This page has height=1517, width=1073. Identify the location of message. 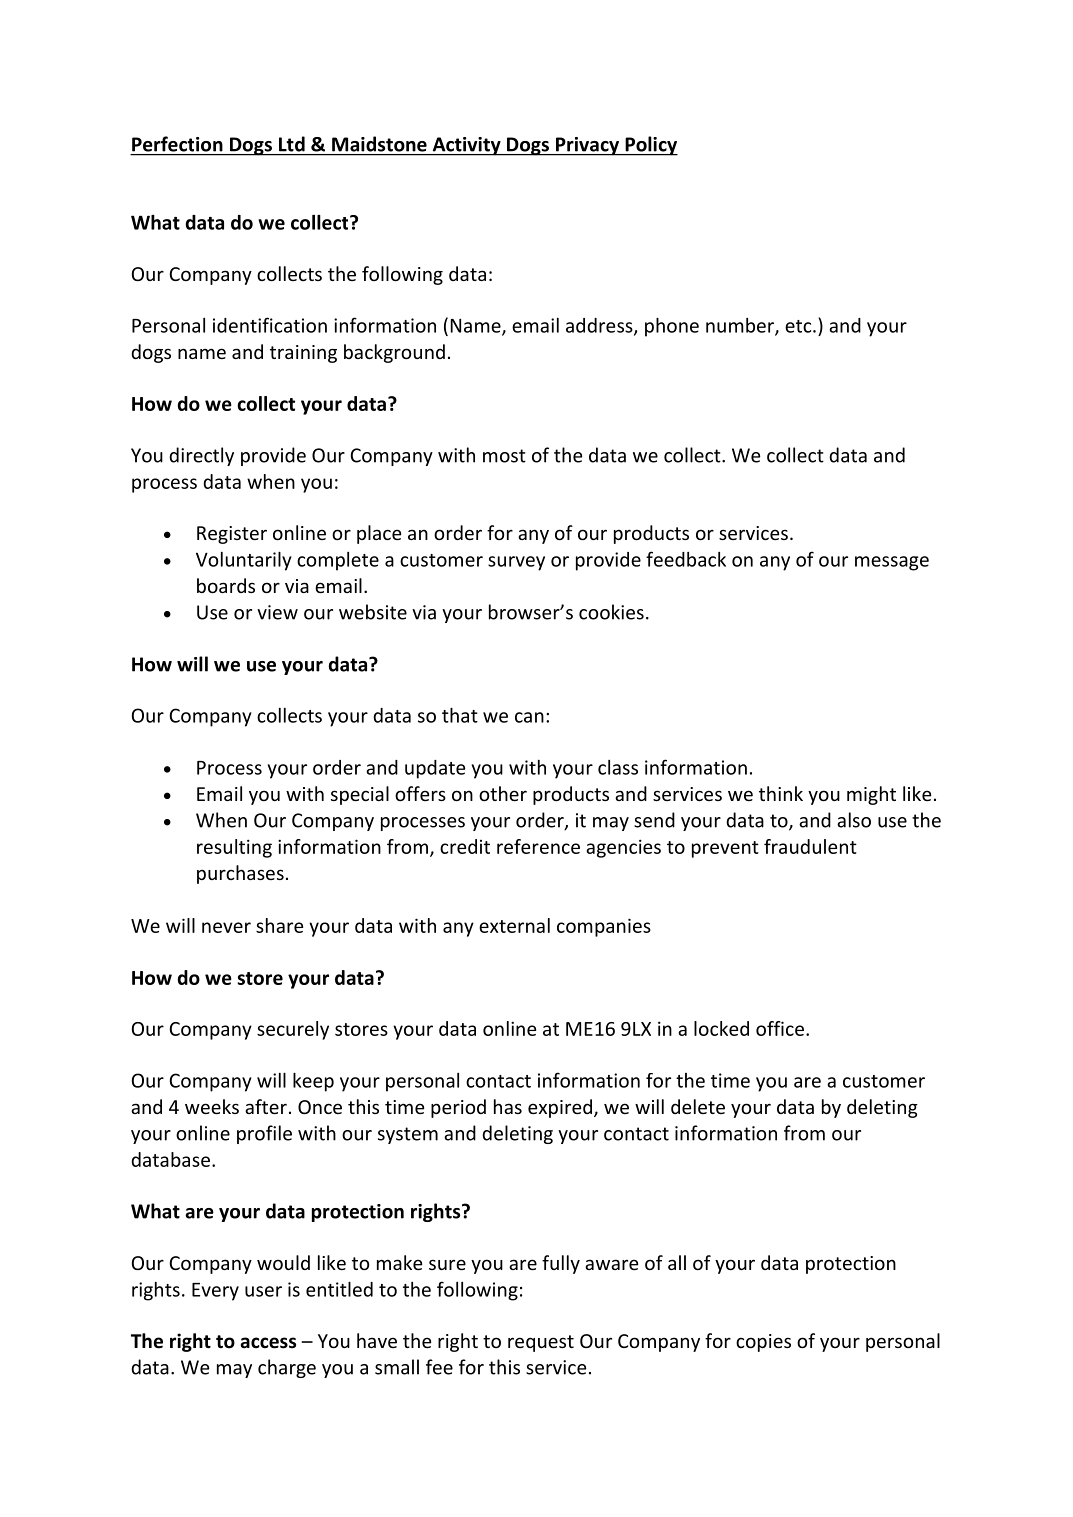
(892, 563).
